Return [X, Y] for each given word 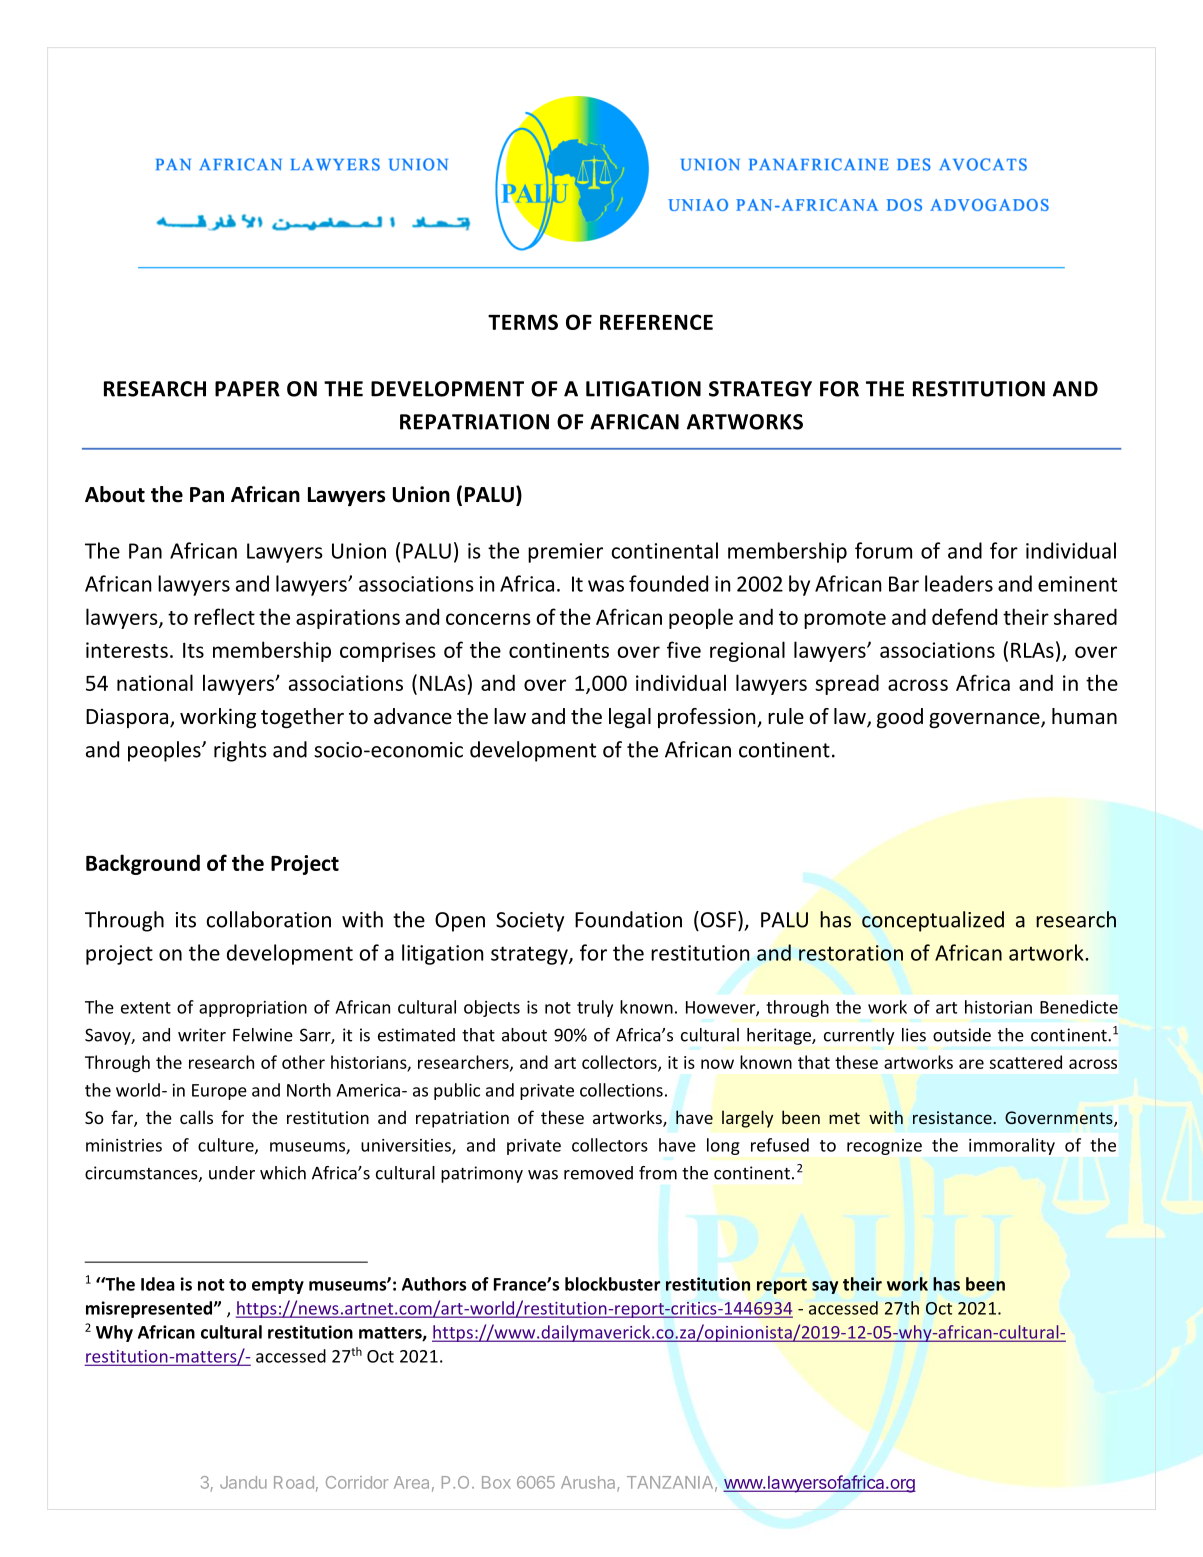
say [825, 1287]
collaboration [268, 919]
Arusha [589, 1483]
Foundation [628, 919]
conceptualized [933, 921]
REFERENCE [656, 322]
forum [883, 550]
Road [294, 1482]
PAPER [247, 389]
